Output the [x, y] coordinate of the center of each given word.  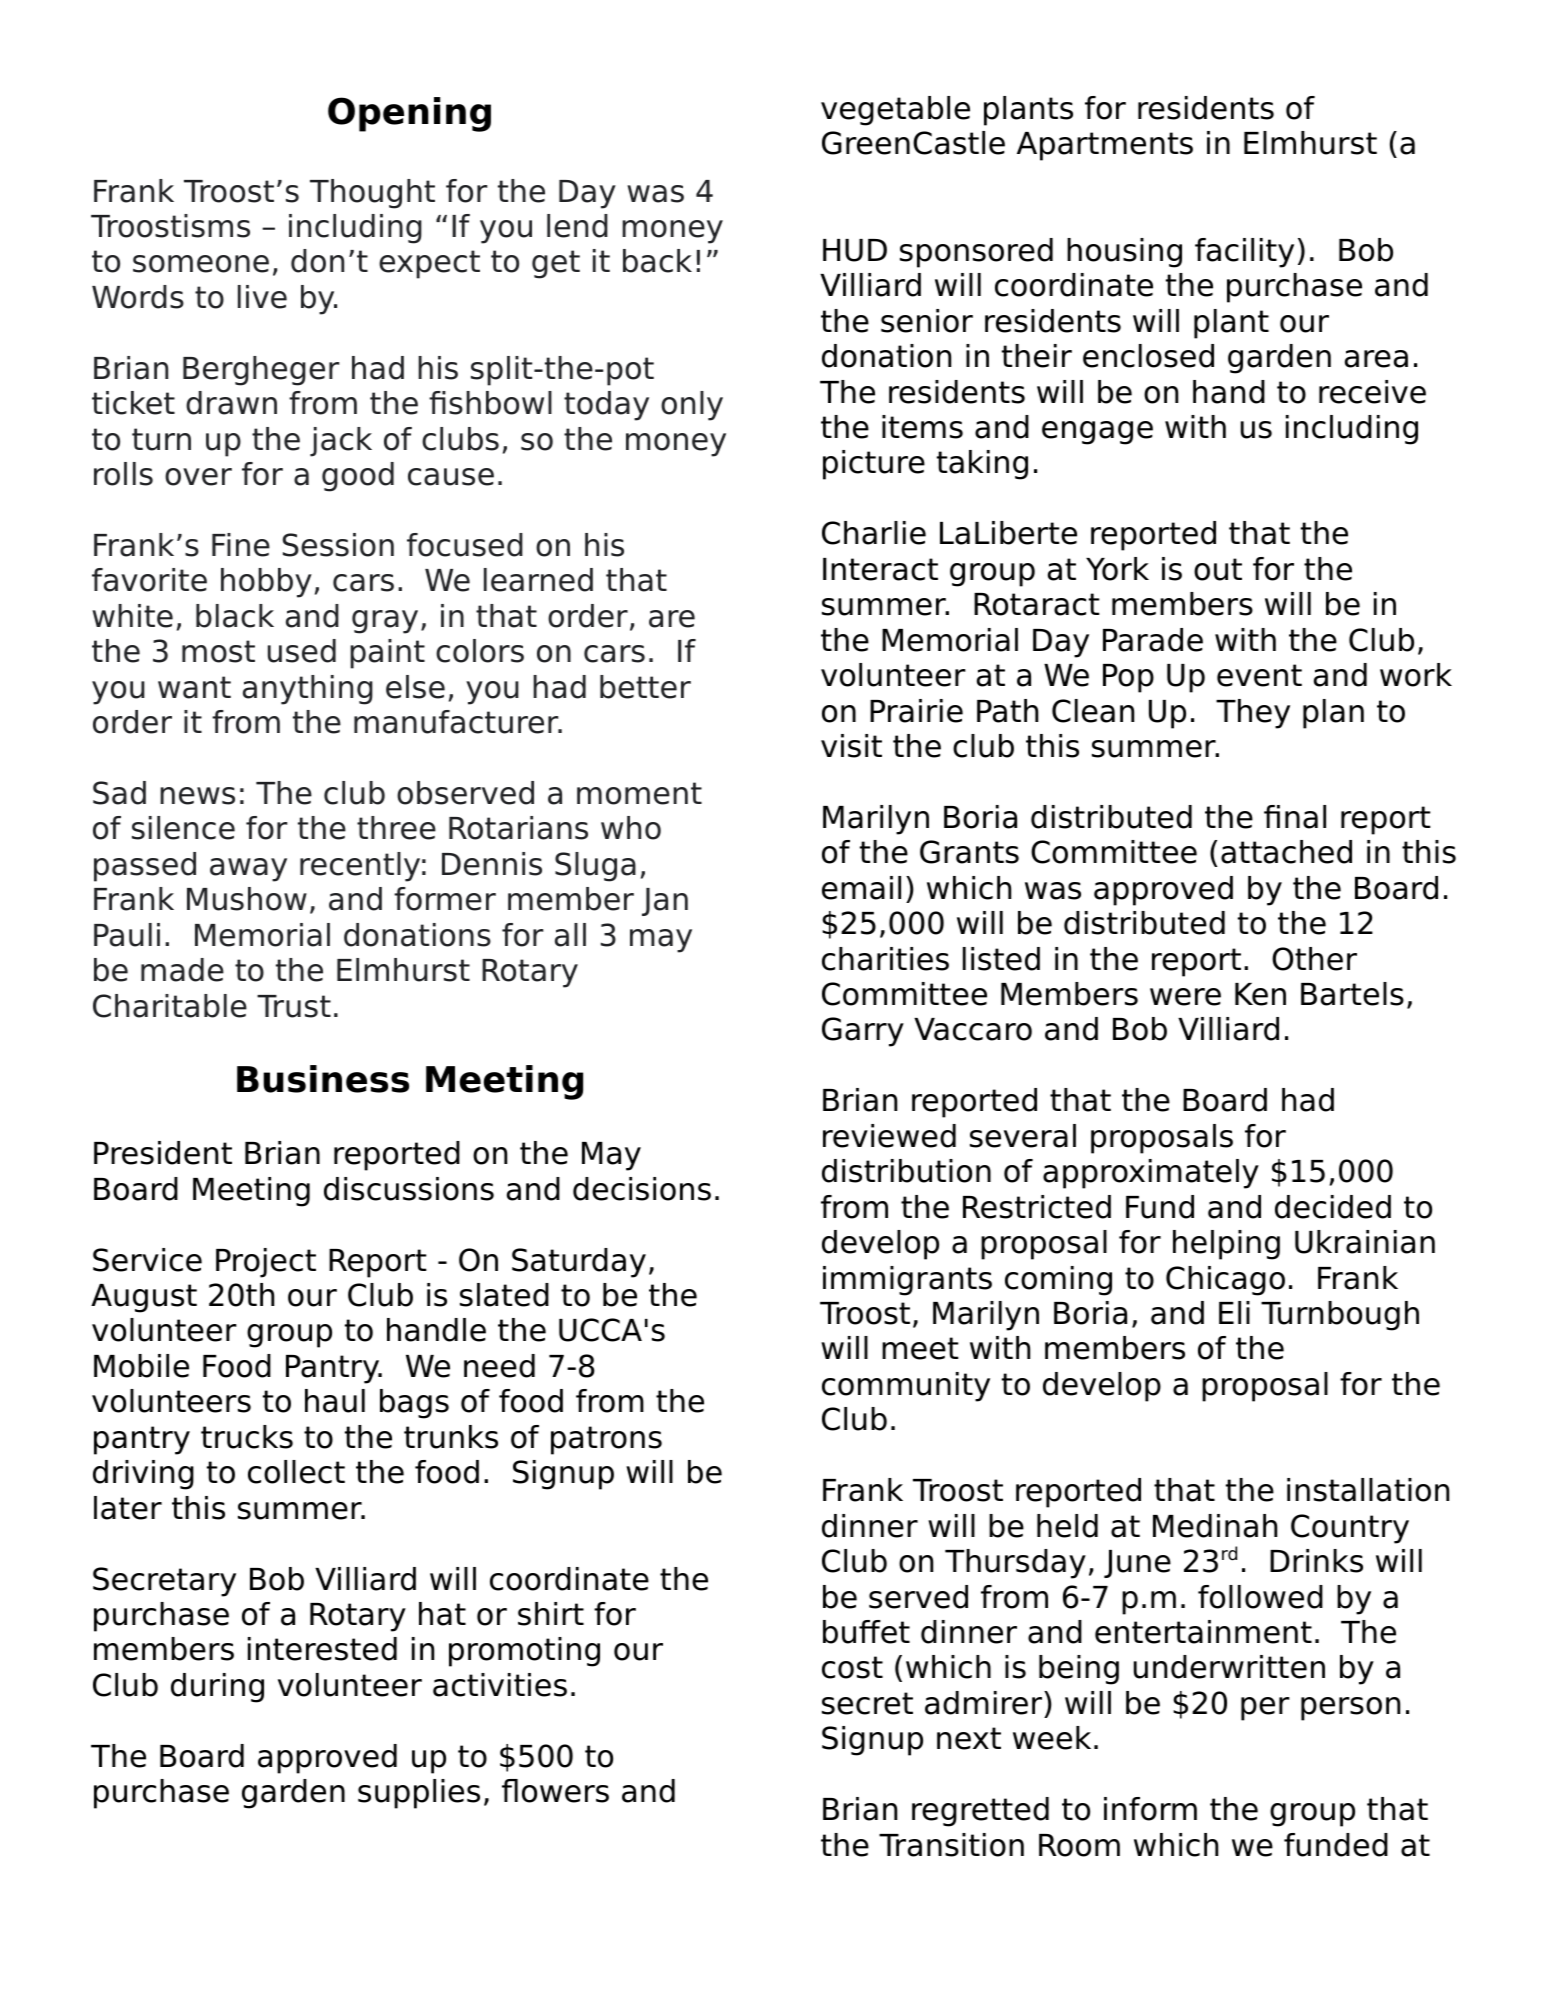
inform [1150, 1809]
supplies [419, 1794]
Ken [1260, 994]
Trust [294, 1006]
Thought [372, 194]
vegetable [895, 111]
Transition [951, 1845]
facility [1244, 253]
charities [885, 959]
